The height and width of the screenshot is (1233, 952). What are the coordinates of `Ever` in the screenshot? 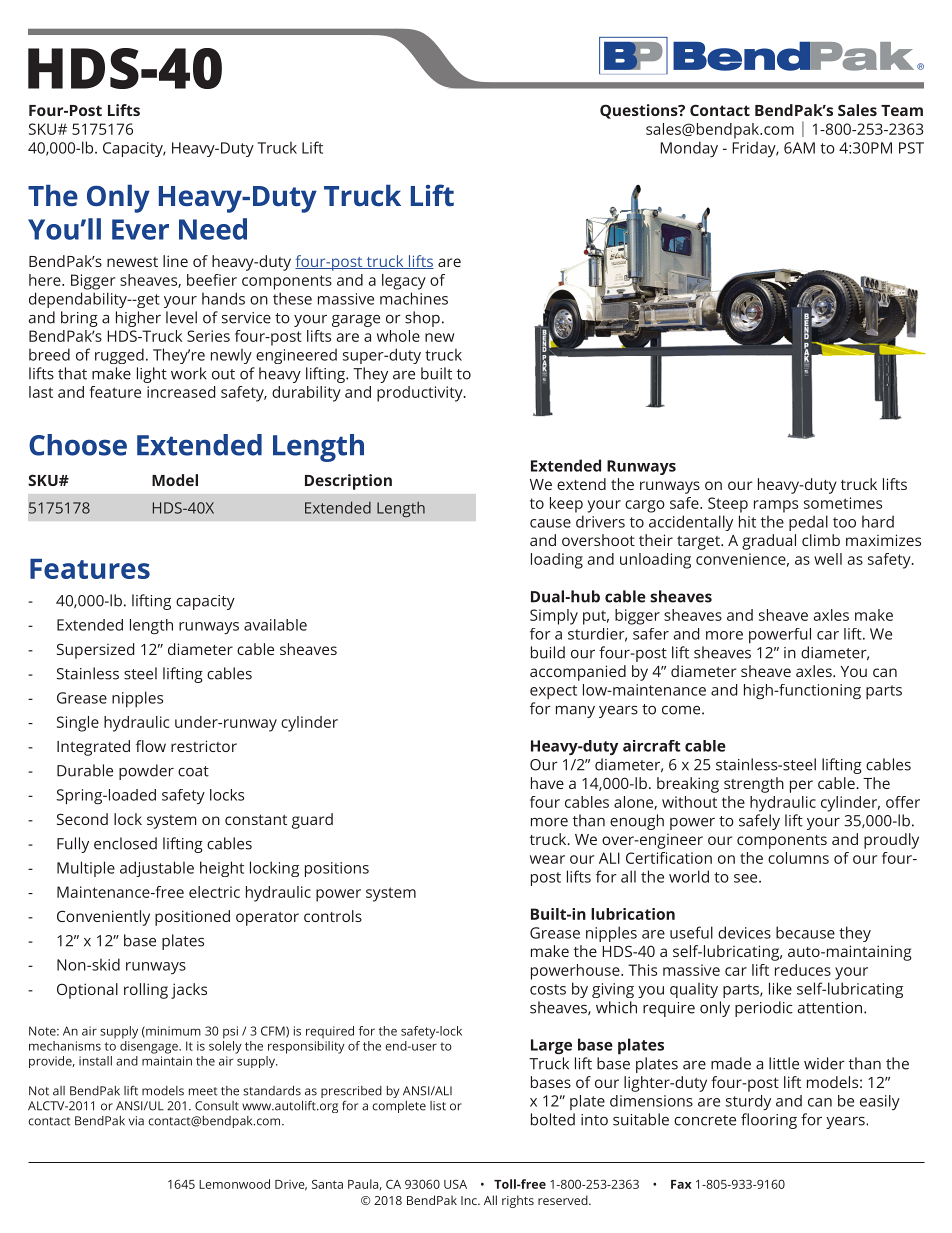 It's located at (140, 229).
